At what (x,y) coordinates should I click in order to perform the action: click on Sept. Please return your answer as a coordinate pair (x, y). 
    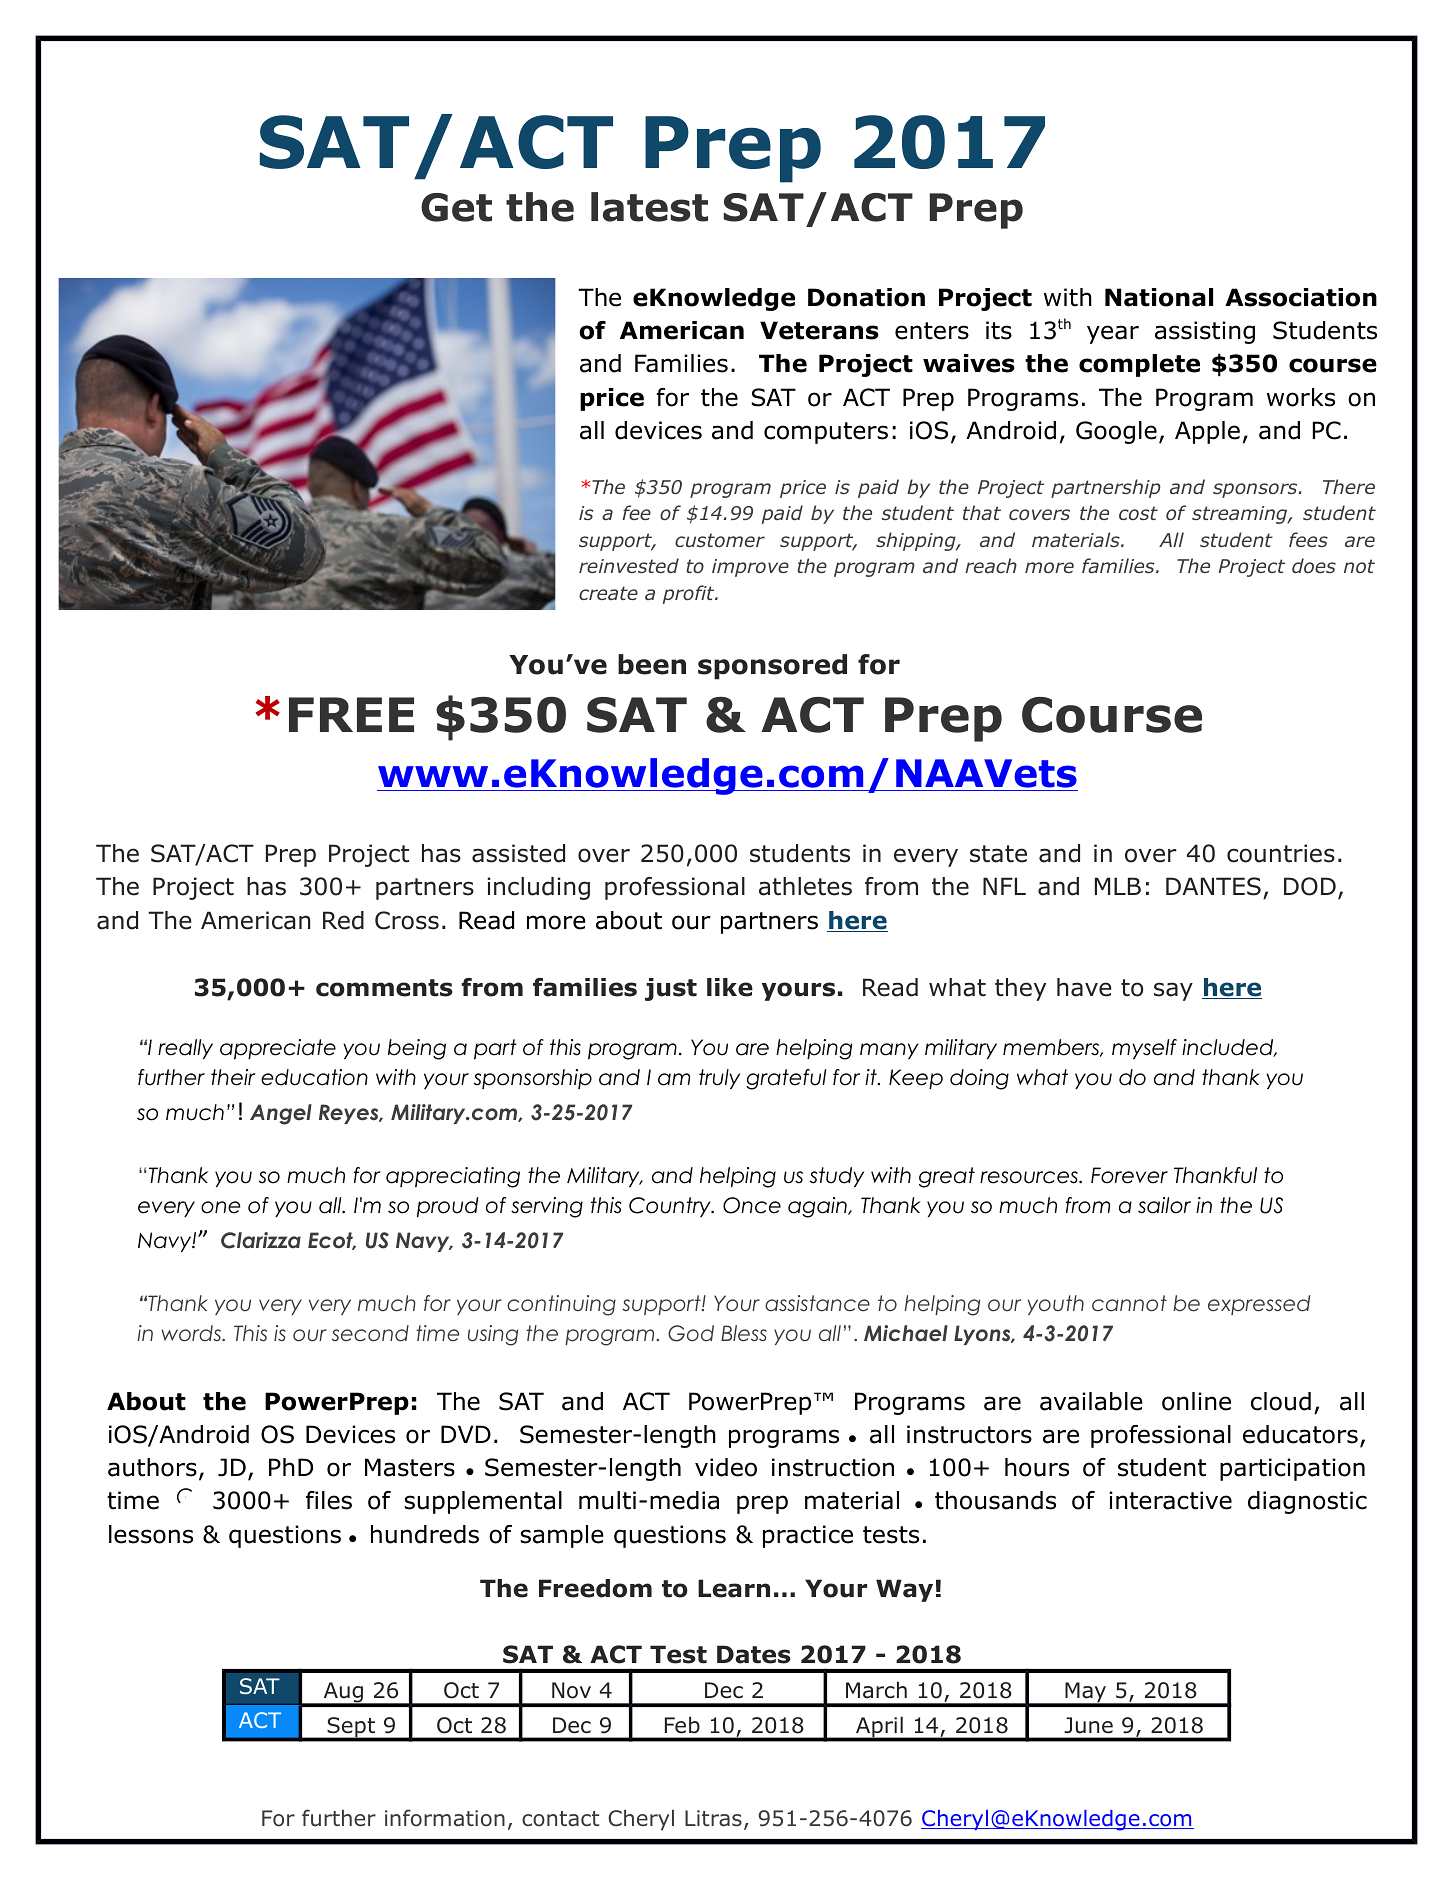
    Looking at the image, I should click on (351, 1728).
